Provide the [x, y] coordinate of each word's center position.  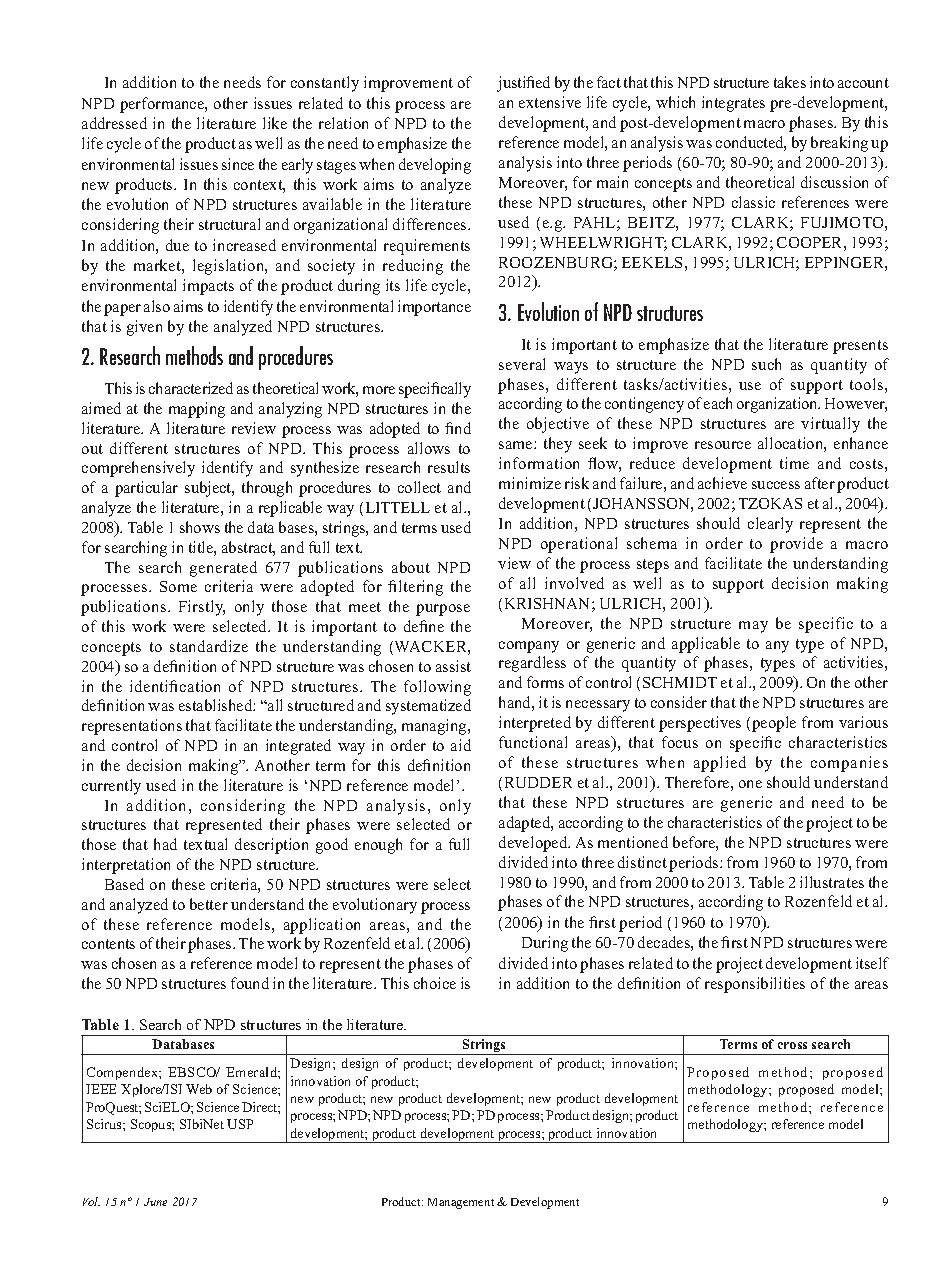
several [522, 364]
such [766, 364]
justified [523, 84]
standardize [209, 646]
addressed [114, 123]
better [209, 904]
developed [534, 844]
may [753, 627]
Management [461, 1203]
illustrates [832, 882]
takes [790, 82]
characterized [191, 388]
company [529, 647]
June [155, 1202]
